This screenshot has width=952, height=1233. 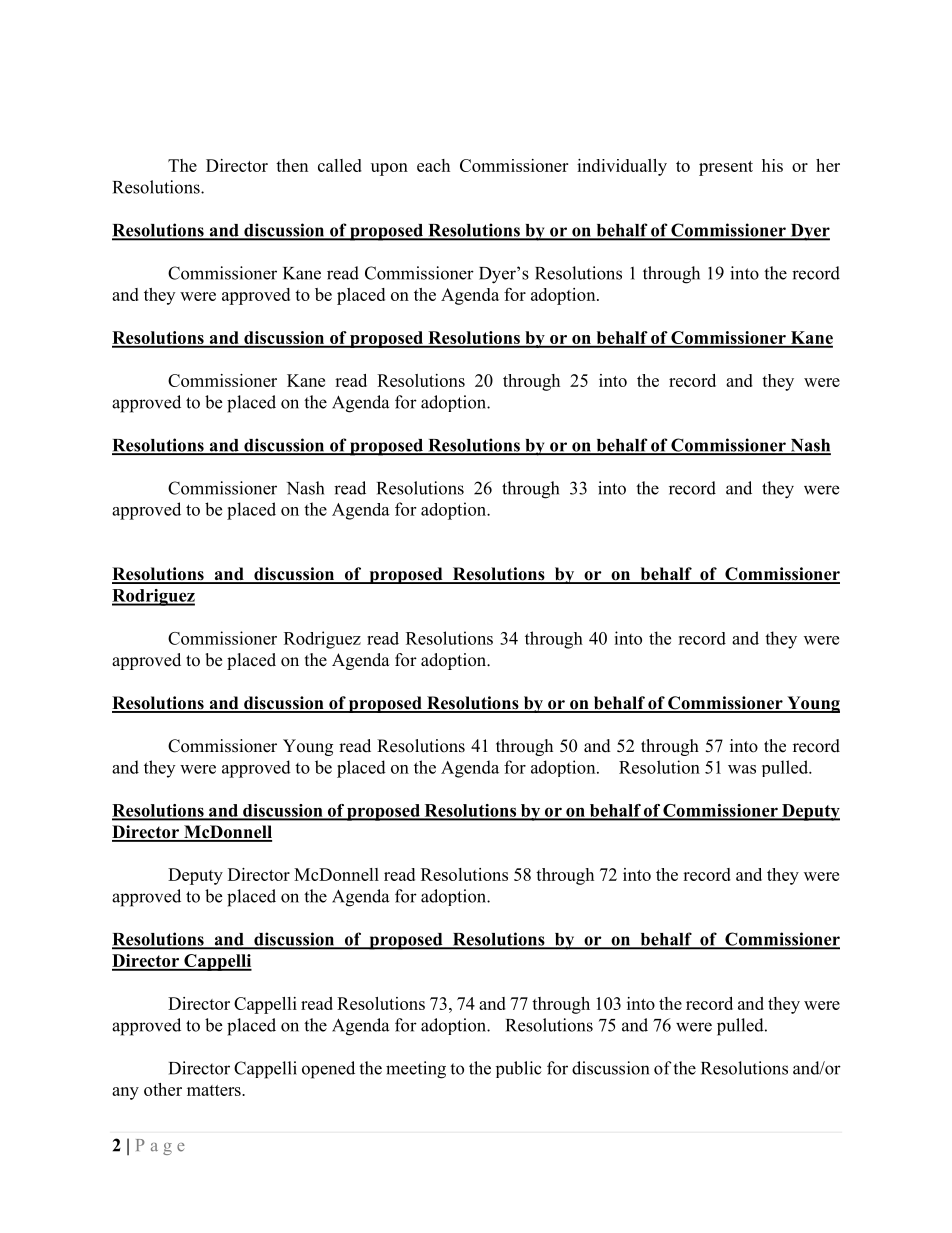 I want to click on public, so click(x=519, y=1069).
